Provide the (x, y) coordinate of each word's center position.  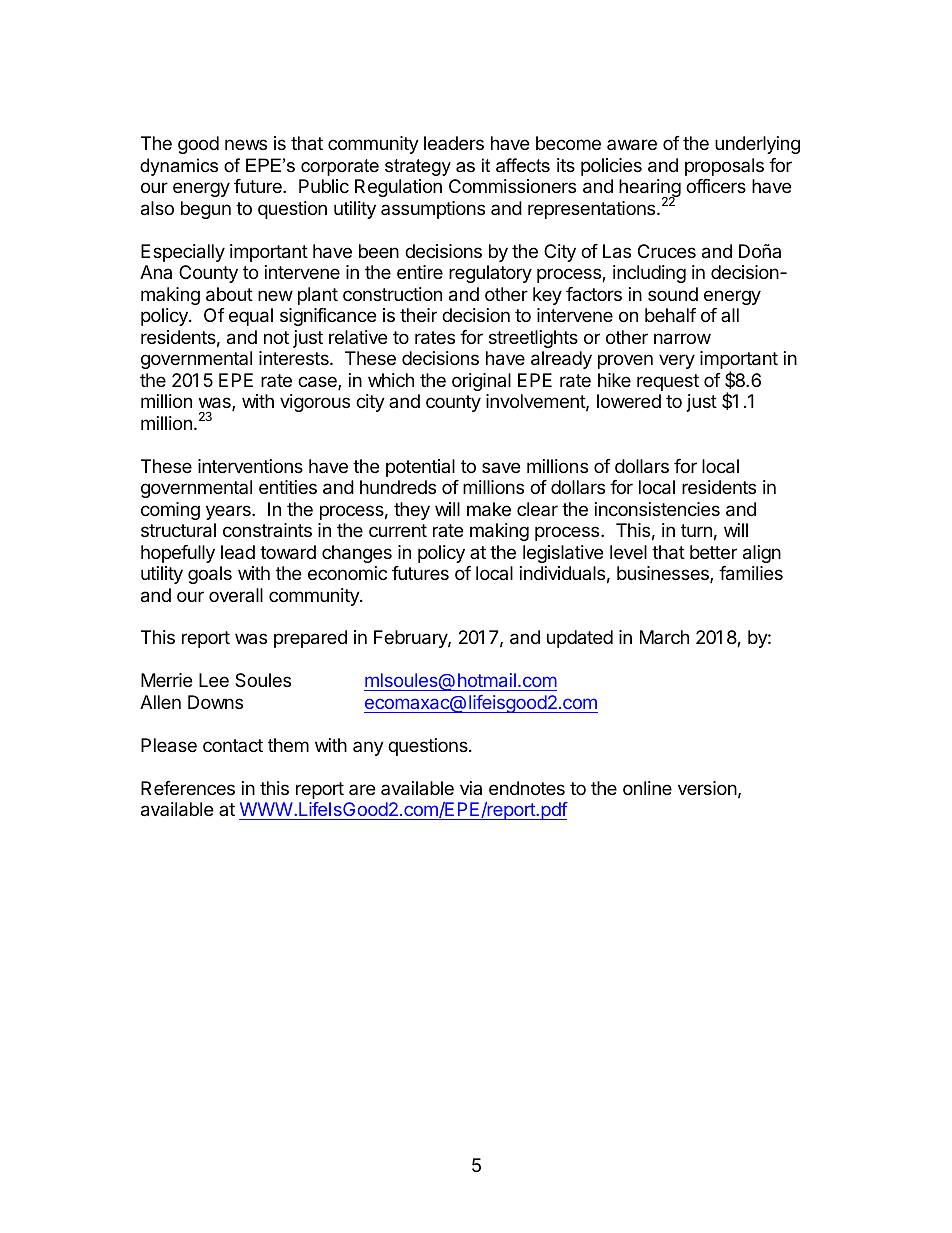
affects (523, 165)
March (664, 637)
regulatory (490, 274)
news (246, 144)
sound (673, 294)
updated (580, 639)
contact (233, 745)
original (481, 382)
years (229, 512)
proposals (724, 167)
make (489, 509)
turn (696, 530)
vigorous (315, 403)
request (668, 382)
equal (251, 317)
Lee (214, 680)
